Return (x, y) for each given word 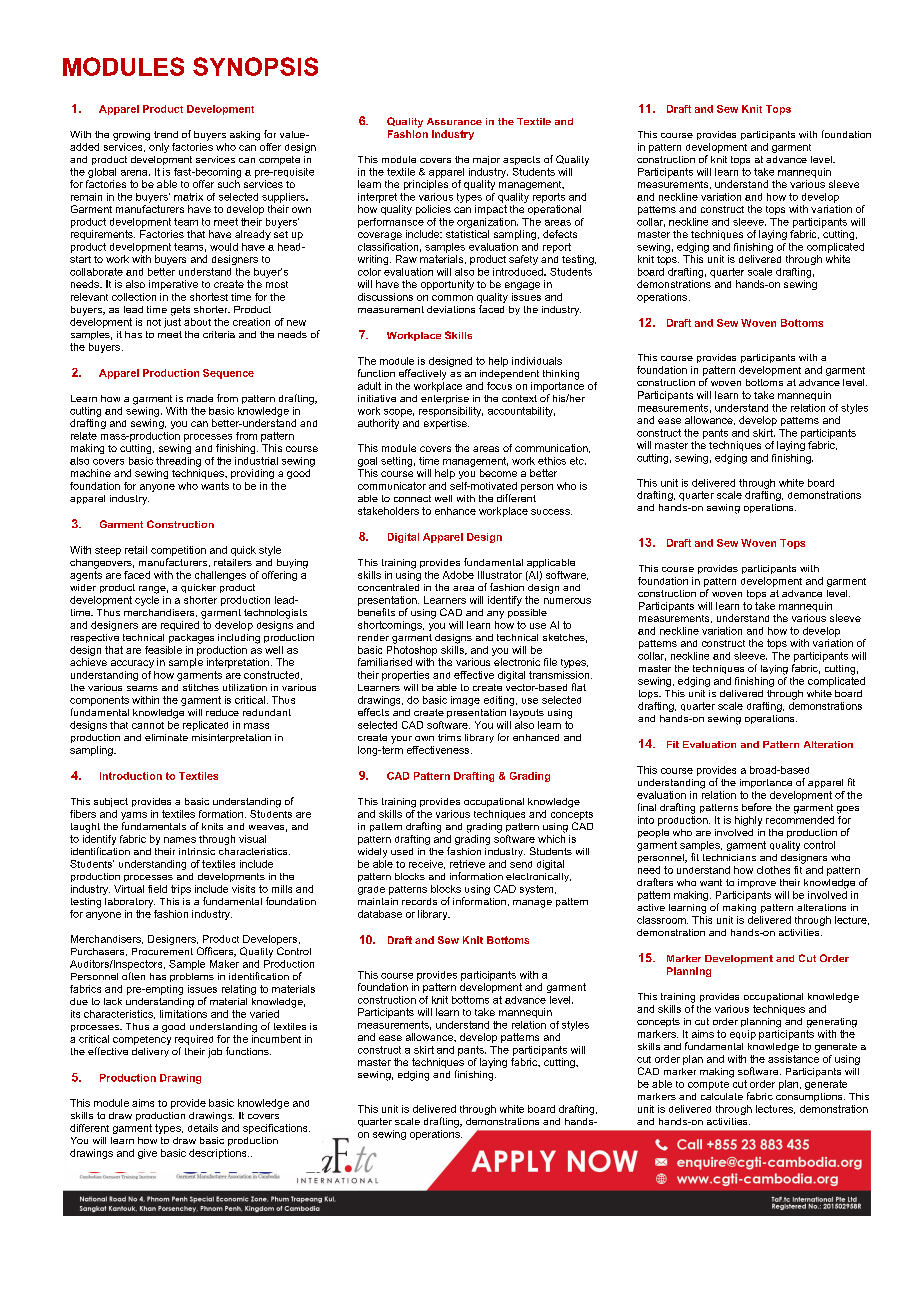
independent (509, 374)
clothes (773, 870)
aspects (521, 160)
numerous (567, 601)
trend (166, 134)
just (172, 321)
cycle (147, 599)
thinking (561, 375)
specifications (276, 1129)
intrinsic (197, 851)
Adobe (458, 575)
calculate (722, 1096)
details (203, 1128)
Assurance (454, 121)
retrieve (467, 864)
